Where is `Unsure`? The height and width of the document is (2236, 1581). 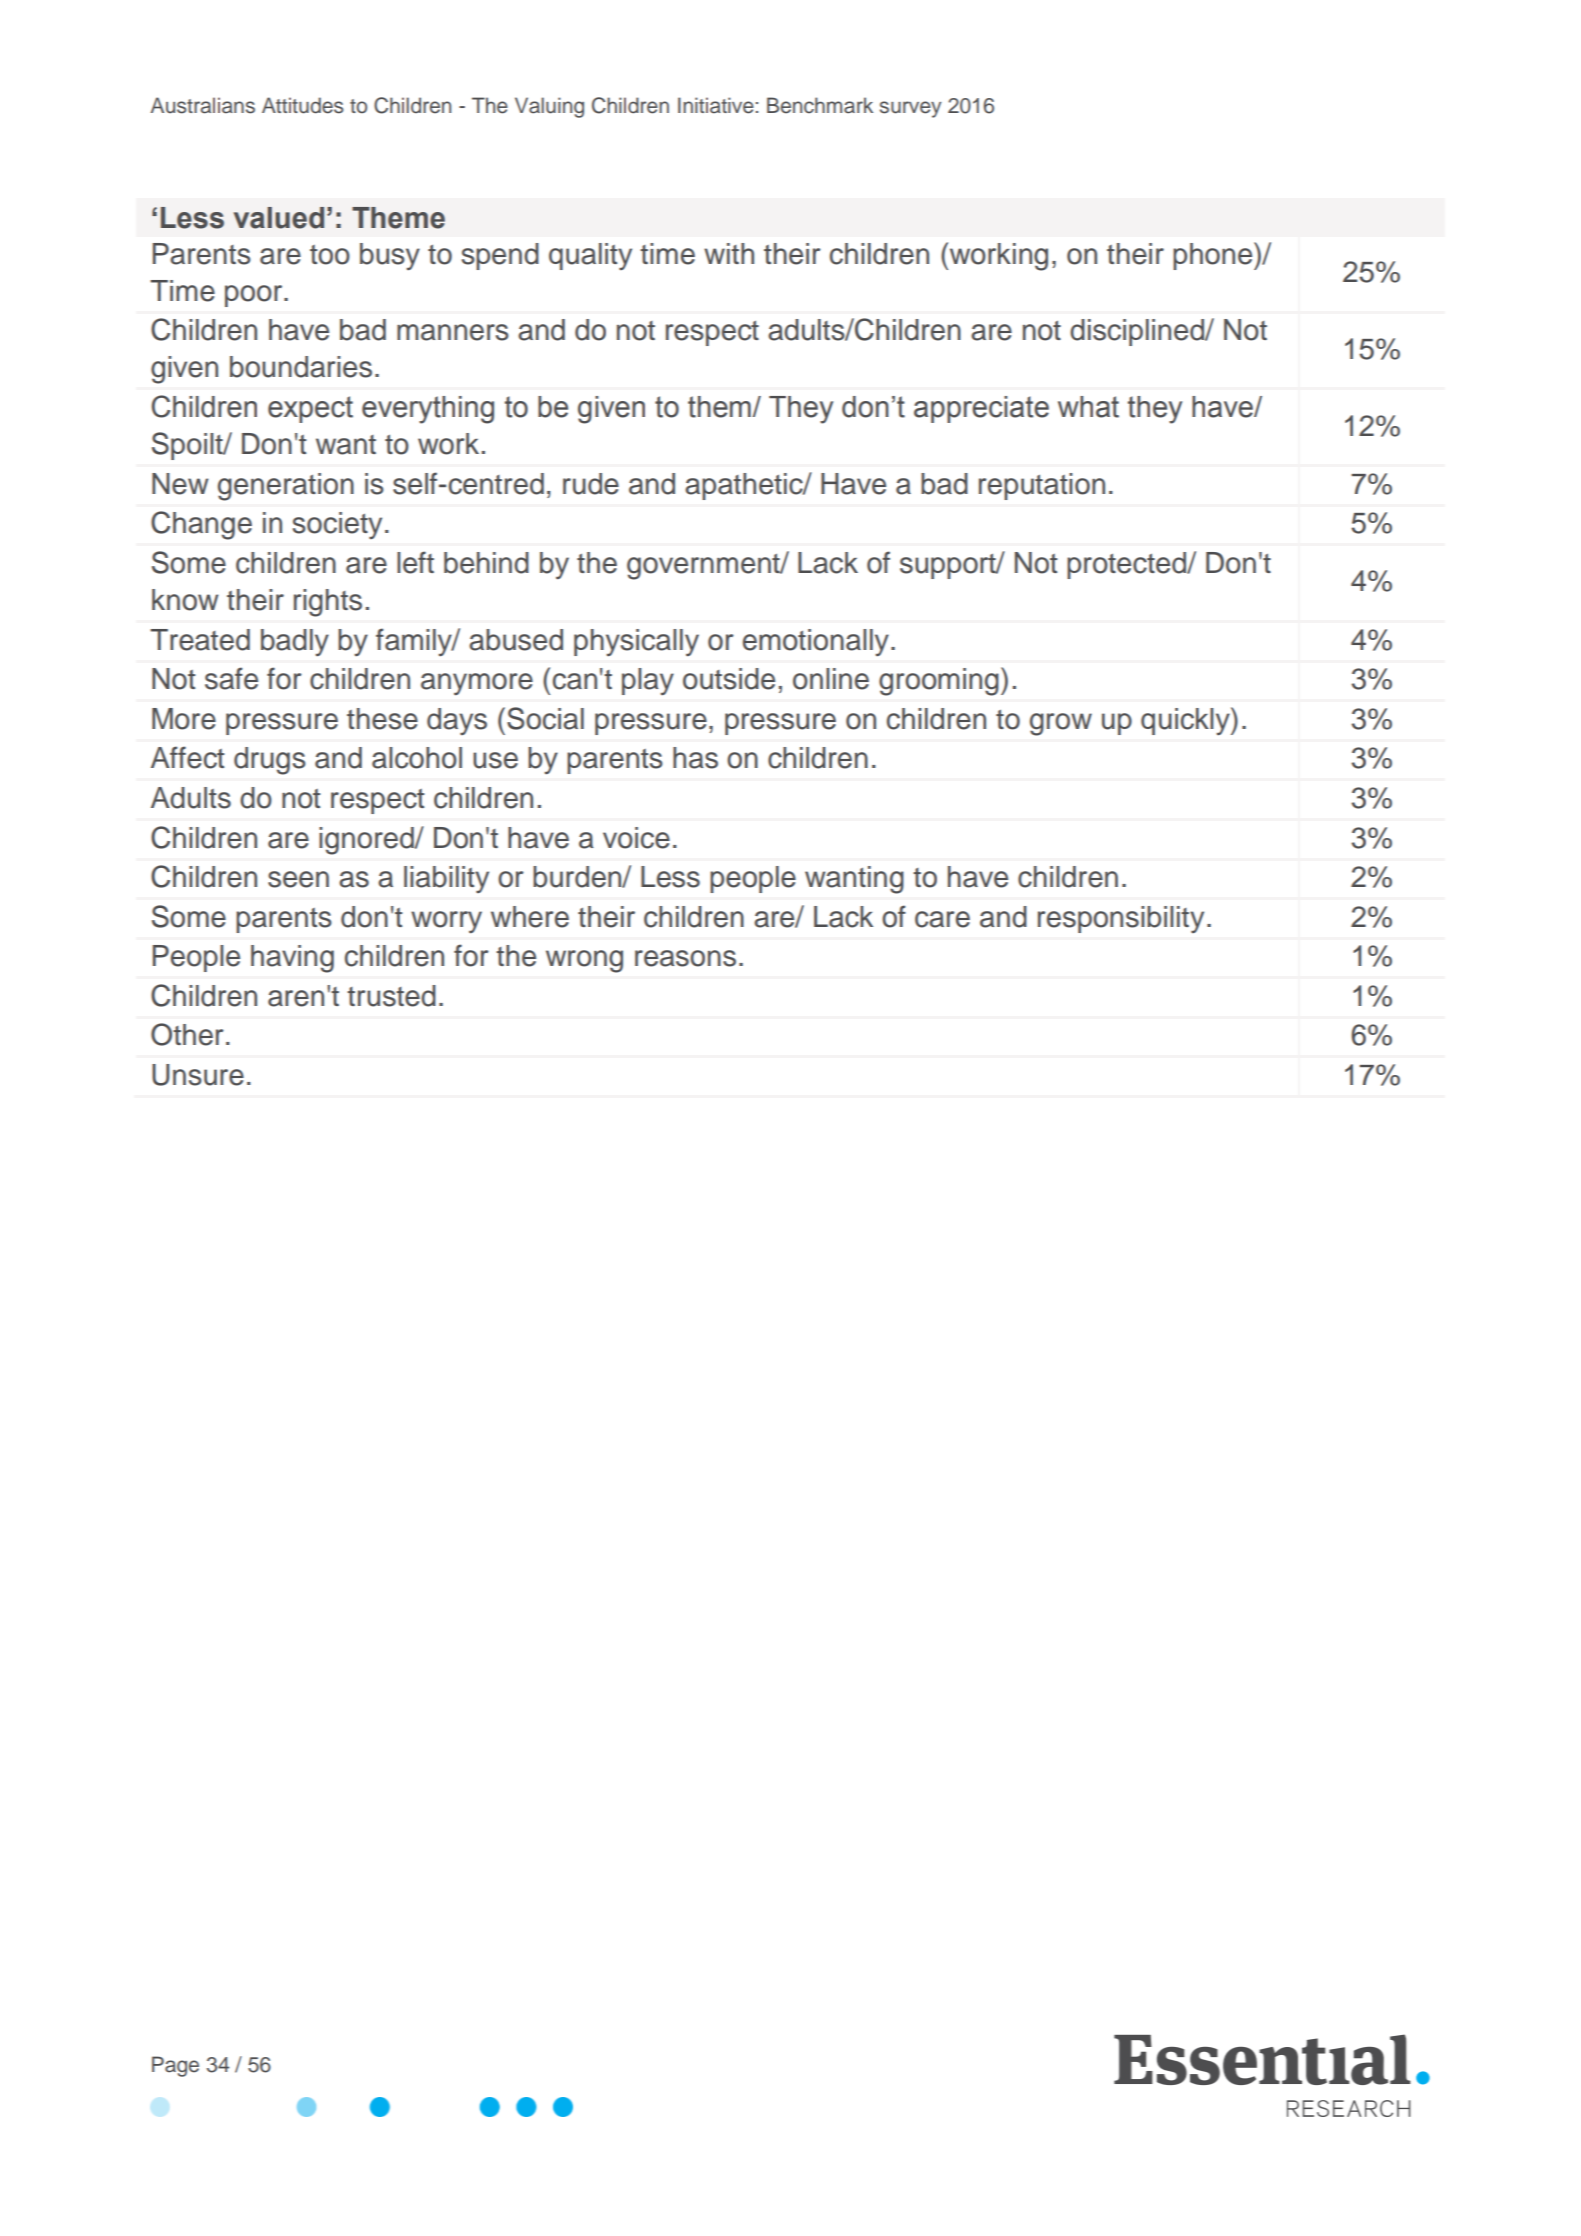
Unsure is located at coordinates (198, 1075).
